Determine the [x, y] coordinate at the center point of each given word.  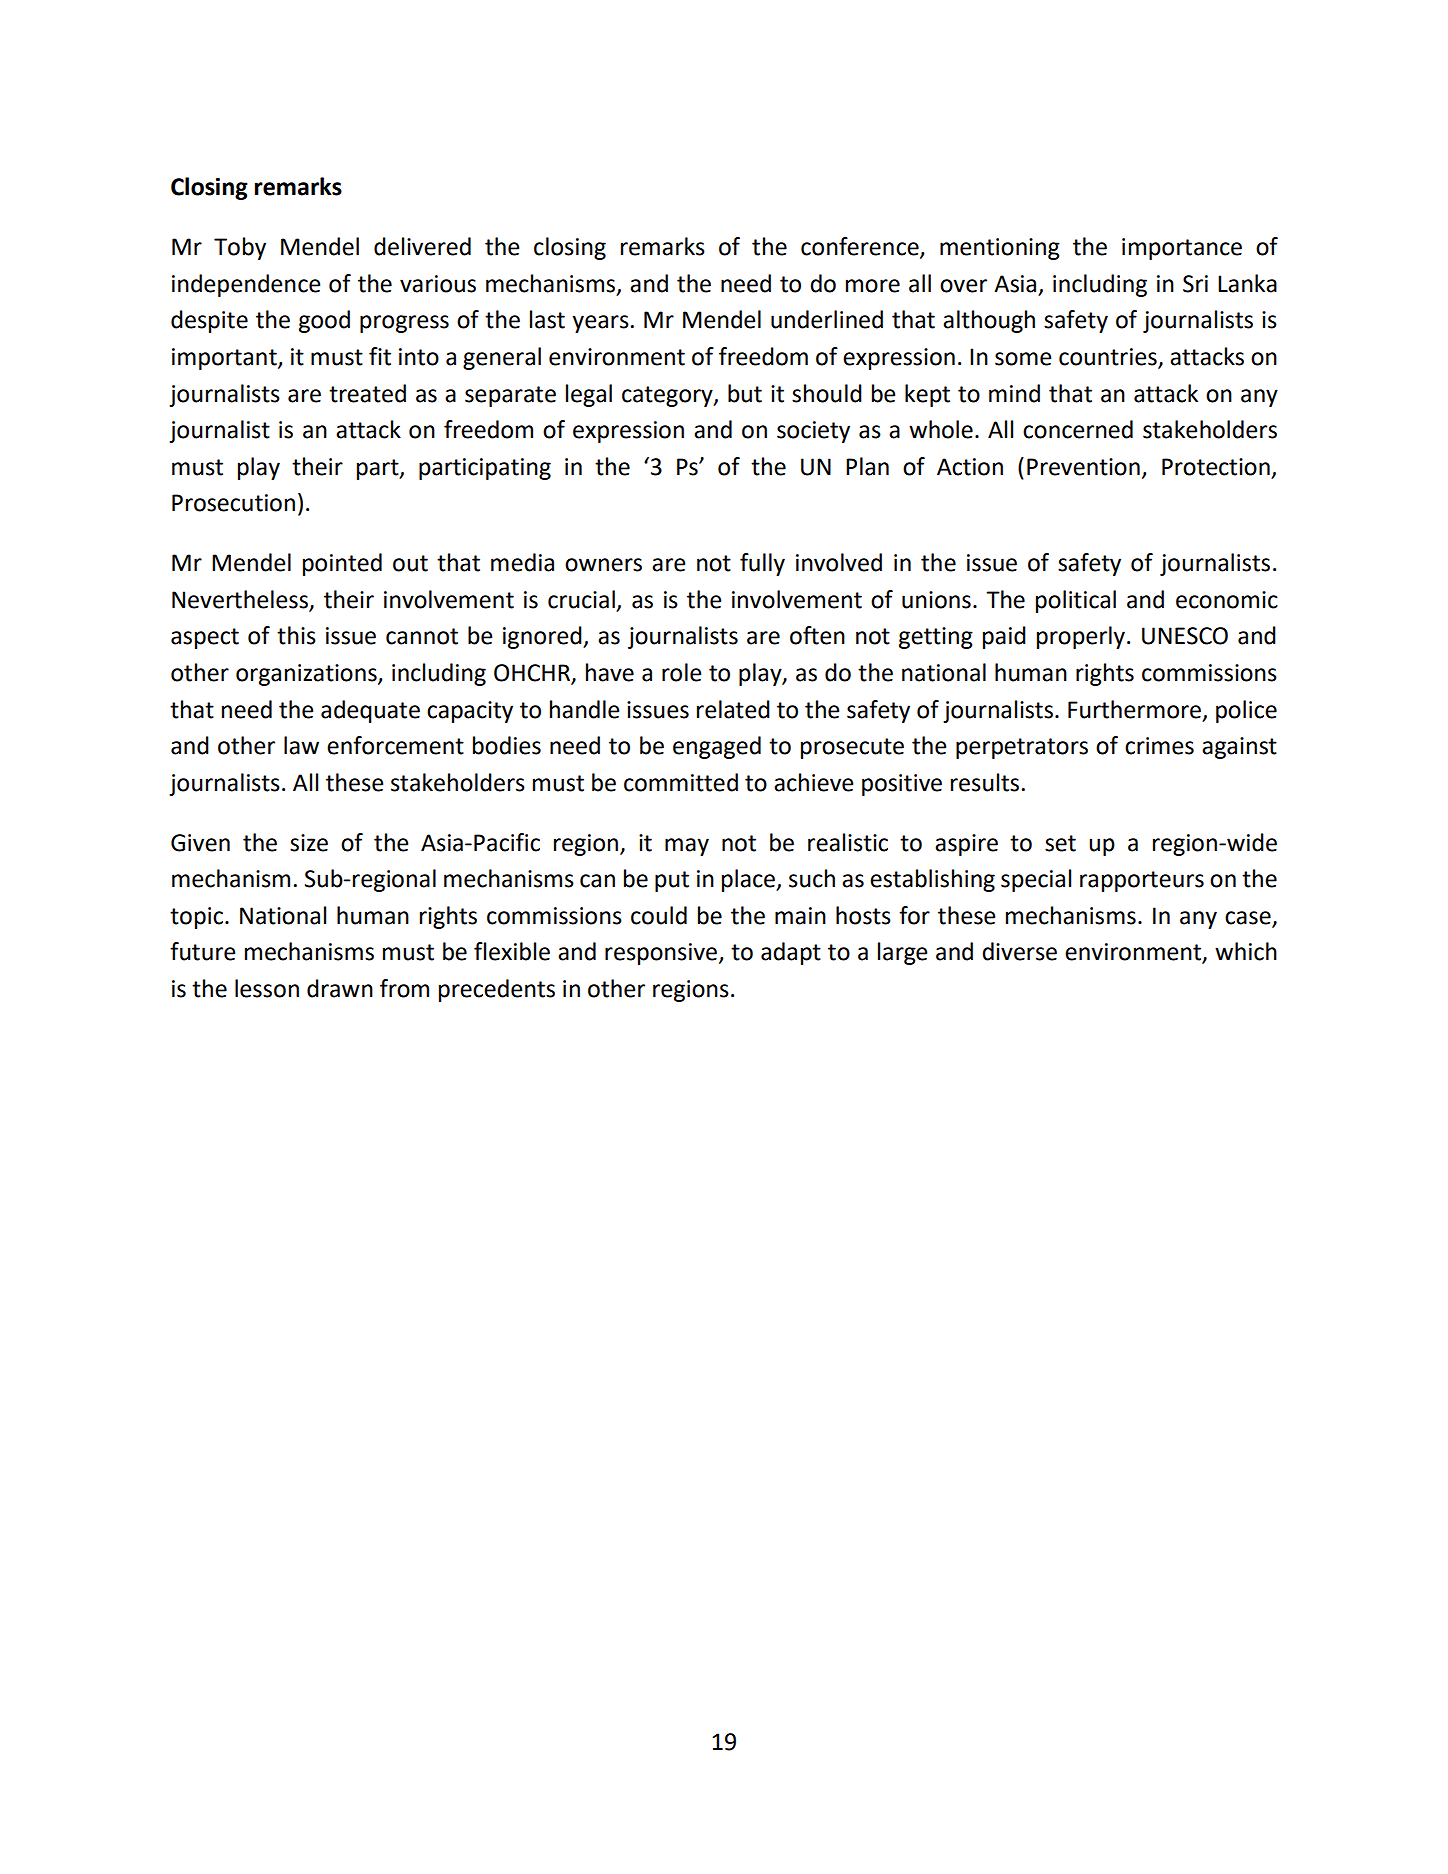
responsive [662, 954]
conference [861, 247]
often [817, 635]
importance [1182, 249]
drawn [340, 988]
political [1076, 601]
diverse [1019, 951]
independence [246, 285]
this [296, 635]
